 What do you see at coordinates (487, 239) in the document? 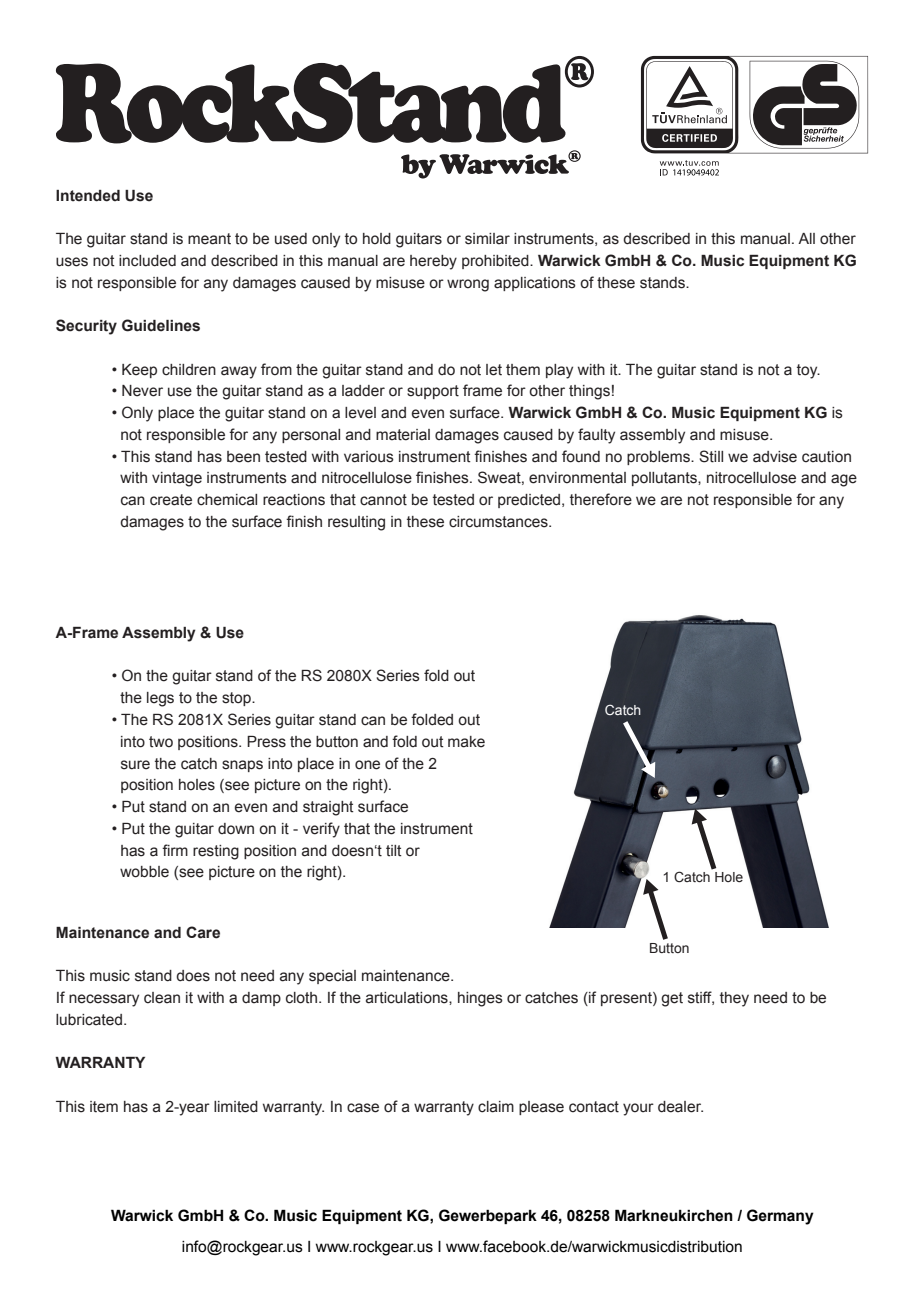
I see `similar` at bounding box center [487, 239].
